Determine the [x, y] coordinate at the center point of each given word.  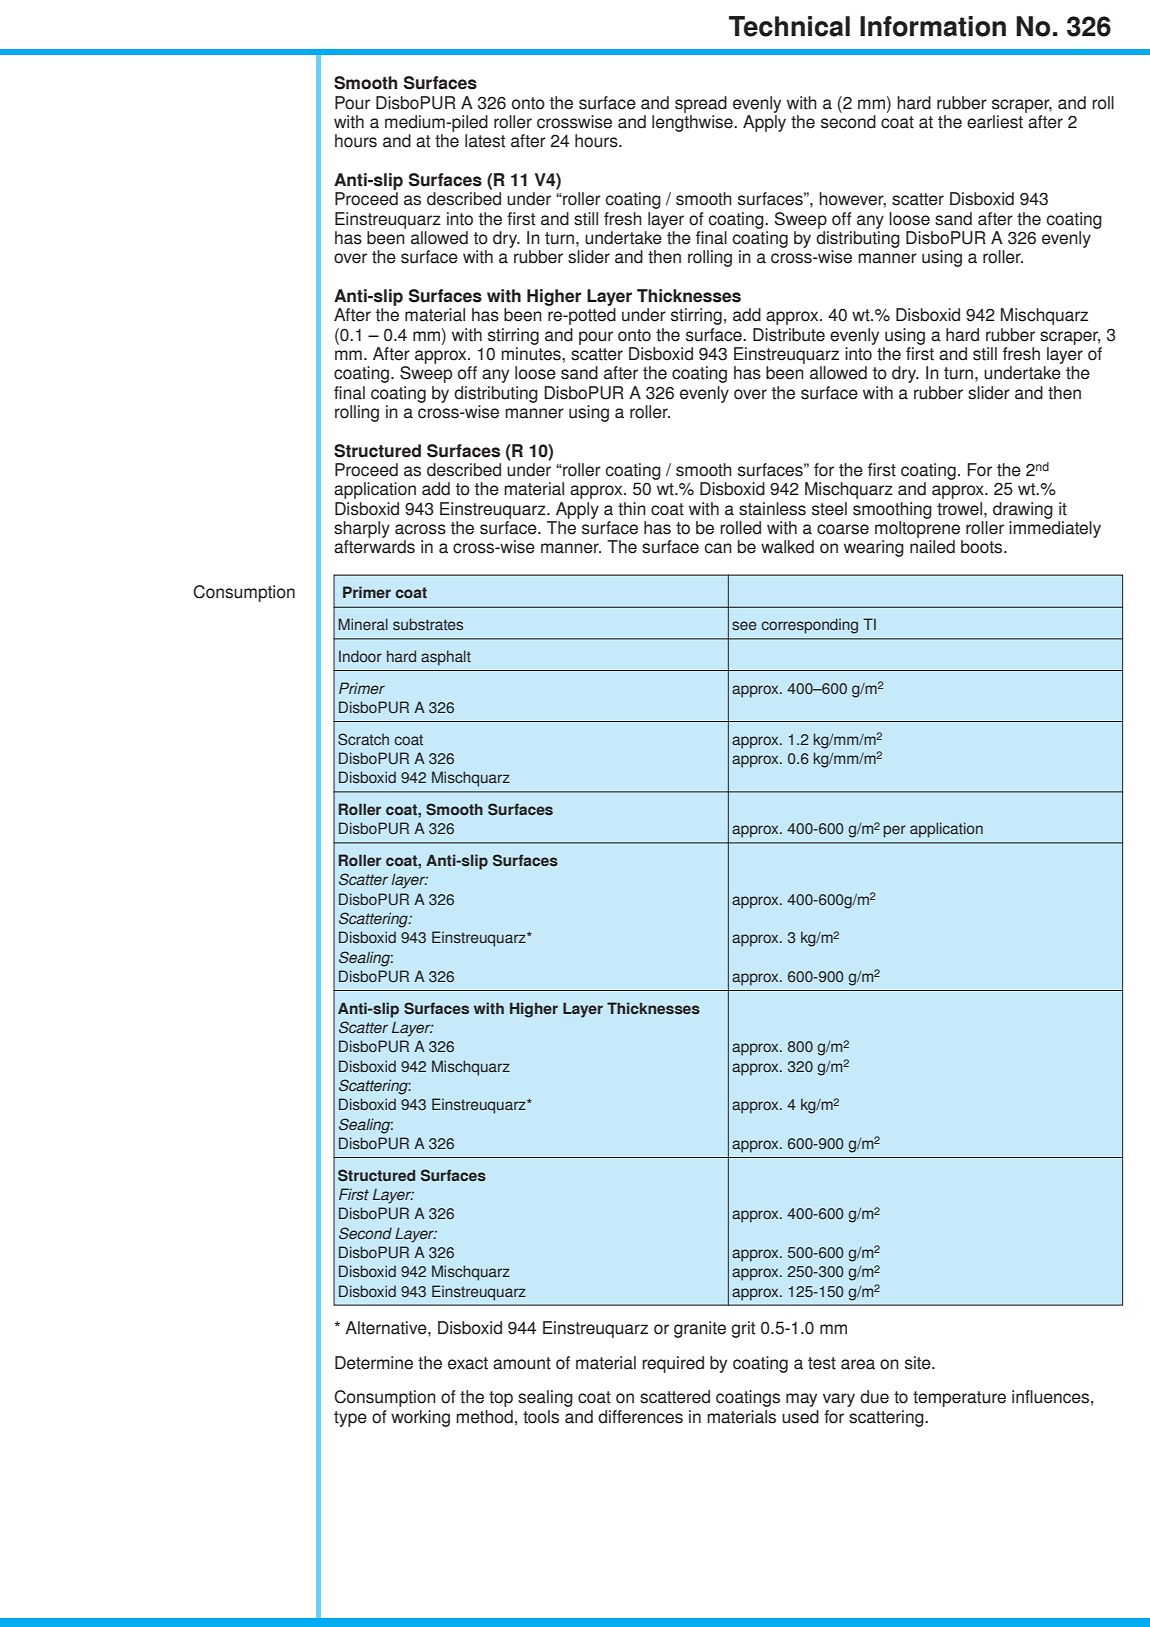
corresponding [809, 626]
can [718, 548]
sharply [362, 529]
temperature [959, 1399]
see [744, 625]
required [673, 1364]
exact [468, 1363]
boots [983, 547]
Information [933, 26]
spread [701, 104]
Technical [789, 26]
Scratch [363, 739]
